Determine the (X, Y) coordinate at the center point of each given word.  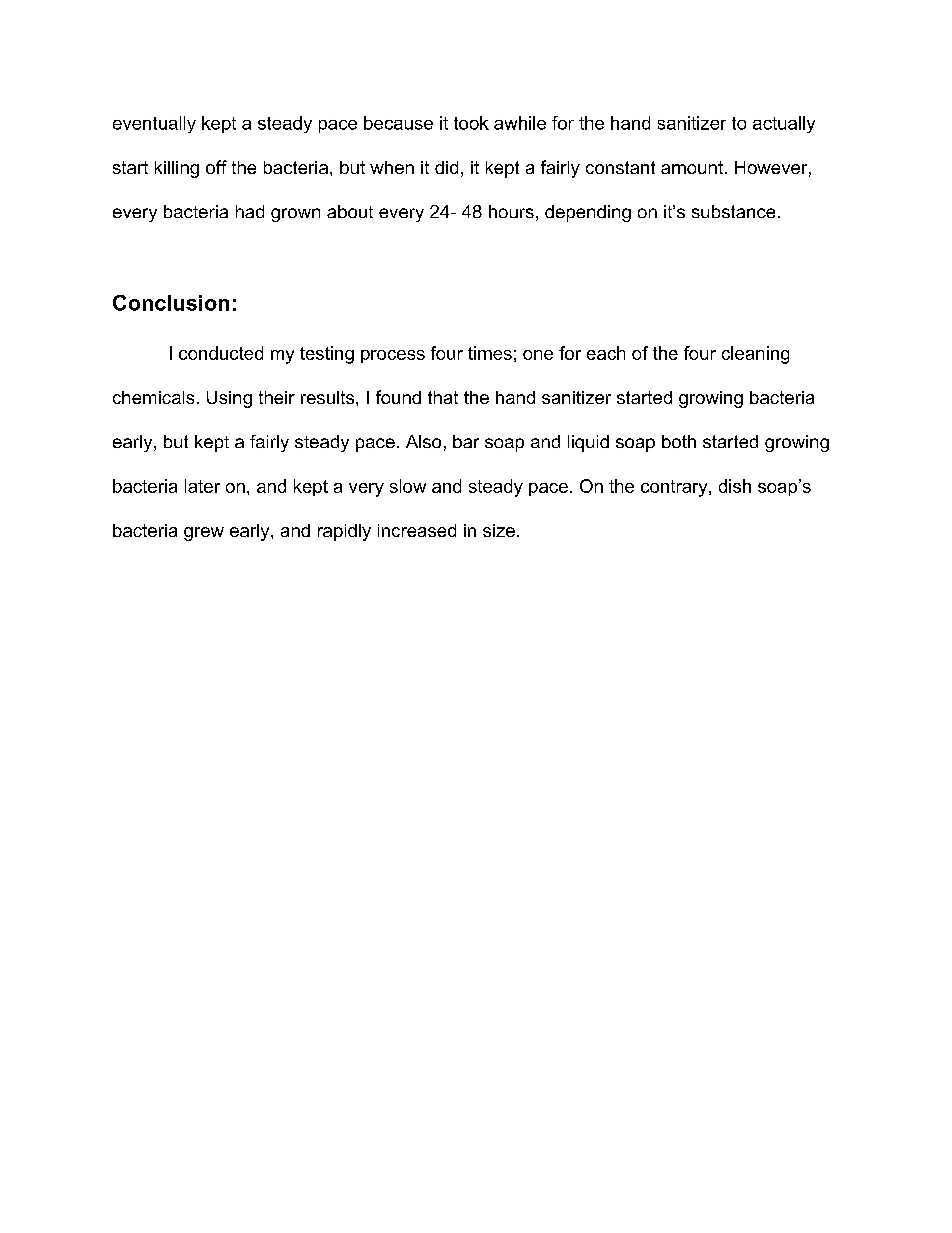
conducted (221, 353)
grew (204, 534)
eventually (154, 124)
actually (784, 124)
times (490, 353)
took (471, 123)
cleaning (755, 355)
